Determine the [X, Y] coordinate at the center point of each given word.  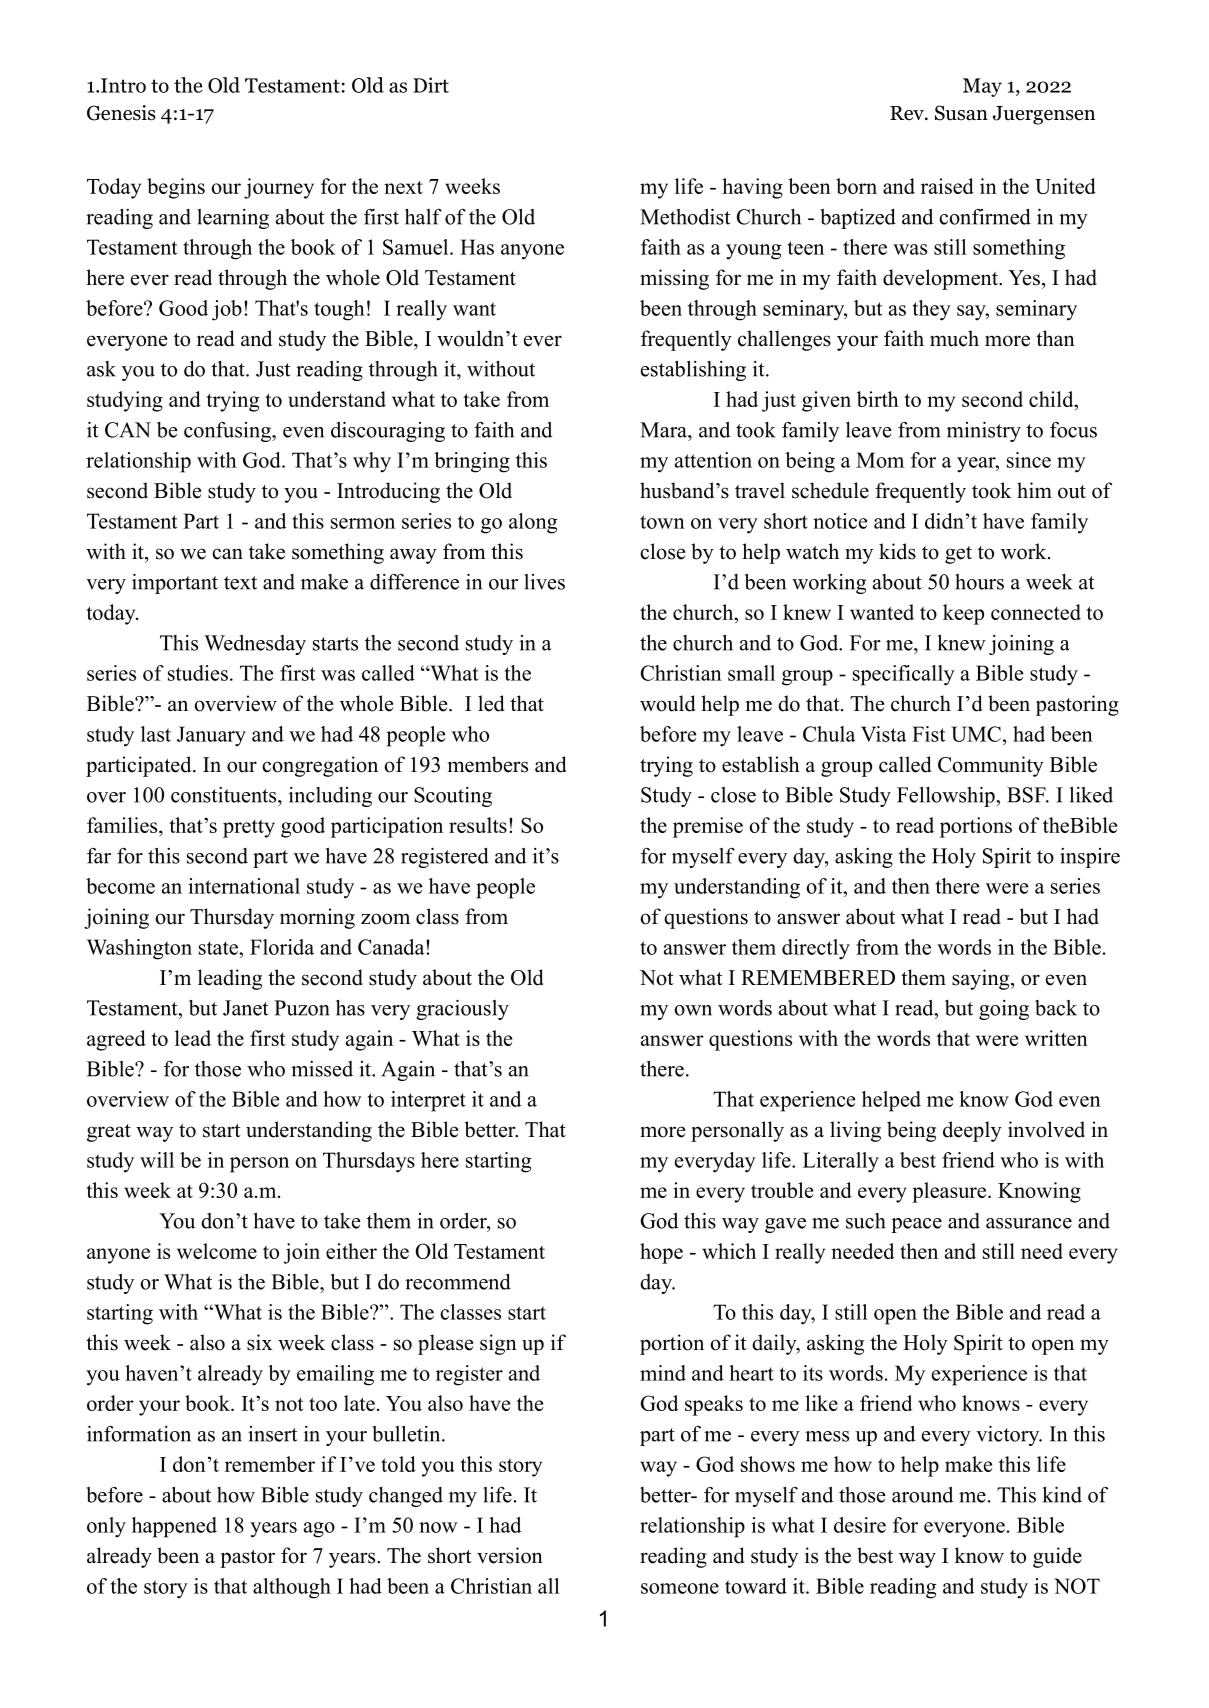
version [510, 1555]
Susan [961, 113]
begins [176, 188]
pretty [249, 829]
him [1034, 490]
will [157, 1160]
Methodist [685, 216]
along [533, 523]
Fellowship [947, 796]
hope [661, 1253]
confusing [228, 432]
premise [708, 827]
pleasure [950, 1192]
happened [174, 1527]
